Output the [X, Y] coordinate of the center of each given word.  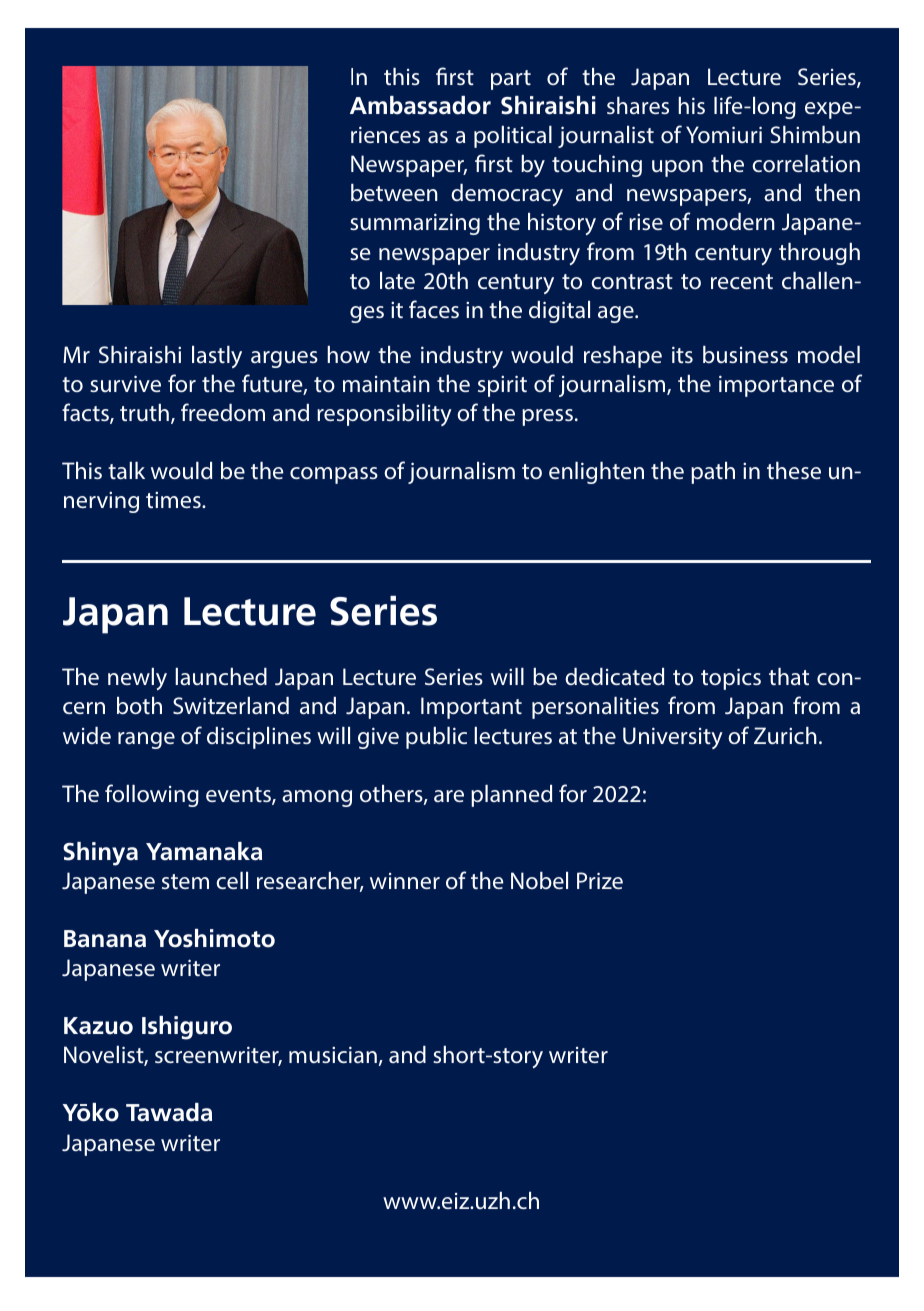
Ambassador [420, 105]
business [745, 354]
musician [333, 1055]
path [713, 473]
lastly [217, 357]
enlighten [596, 473]
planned [511, 796]
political [513, 137]
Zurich [785, 736]
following [152, 795]
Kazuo [98, 1026]
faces [434, 309]
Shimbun [815, 135]
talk [126, 470]
